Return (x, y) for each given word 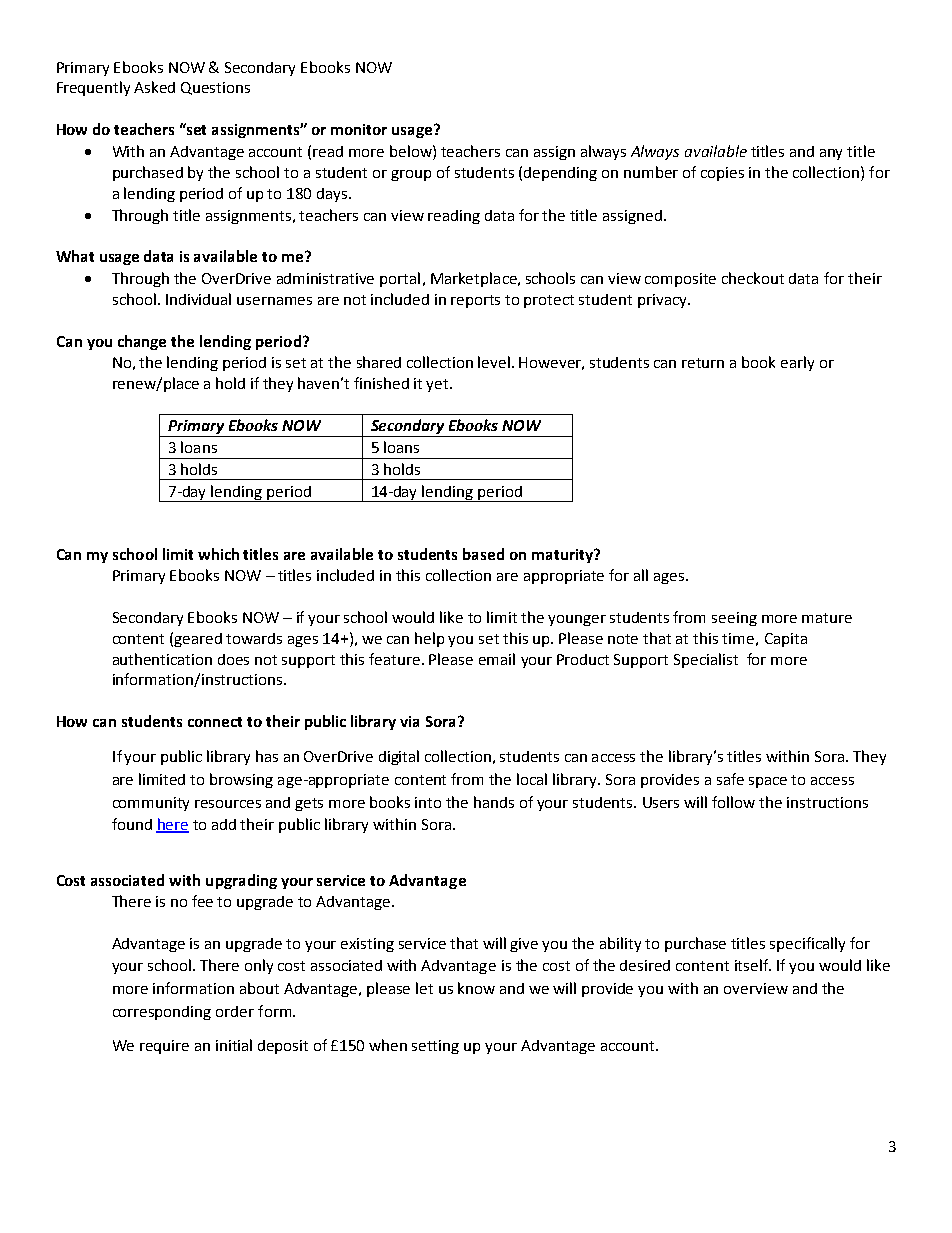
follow (733, 802)
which (218, 554)
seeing (734, 619)
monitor (359, 129)
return (703, 363)
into (428, 802)
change (142, 342)
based (483, 554)
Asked (154, 87)
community (151, 804)
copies (722, 174)
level (495, 362)
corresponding (162, 1013)
